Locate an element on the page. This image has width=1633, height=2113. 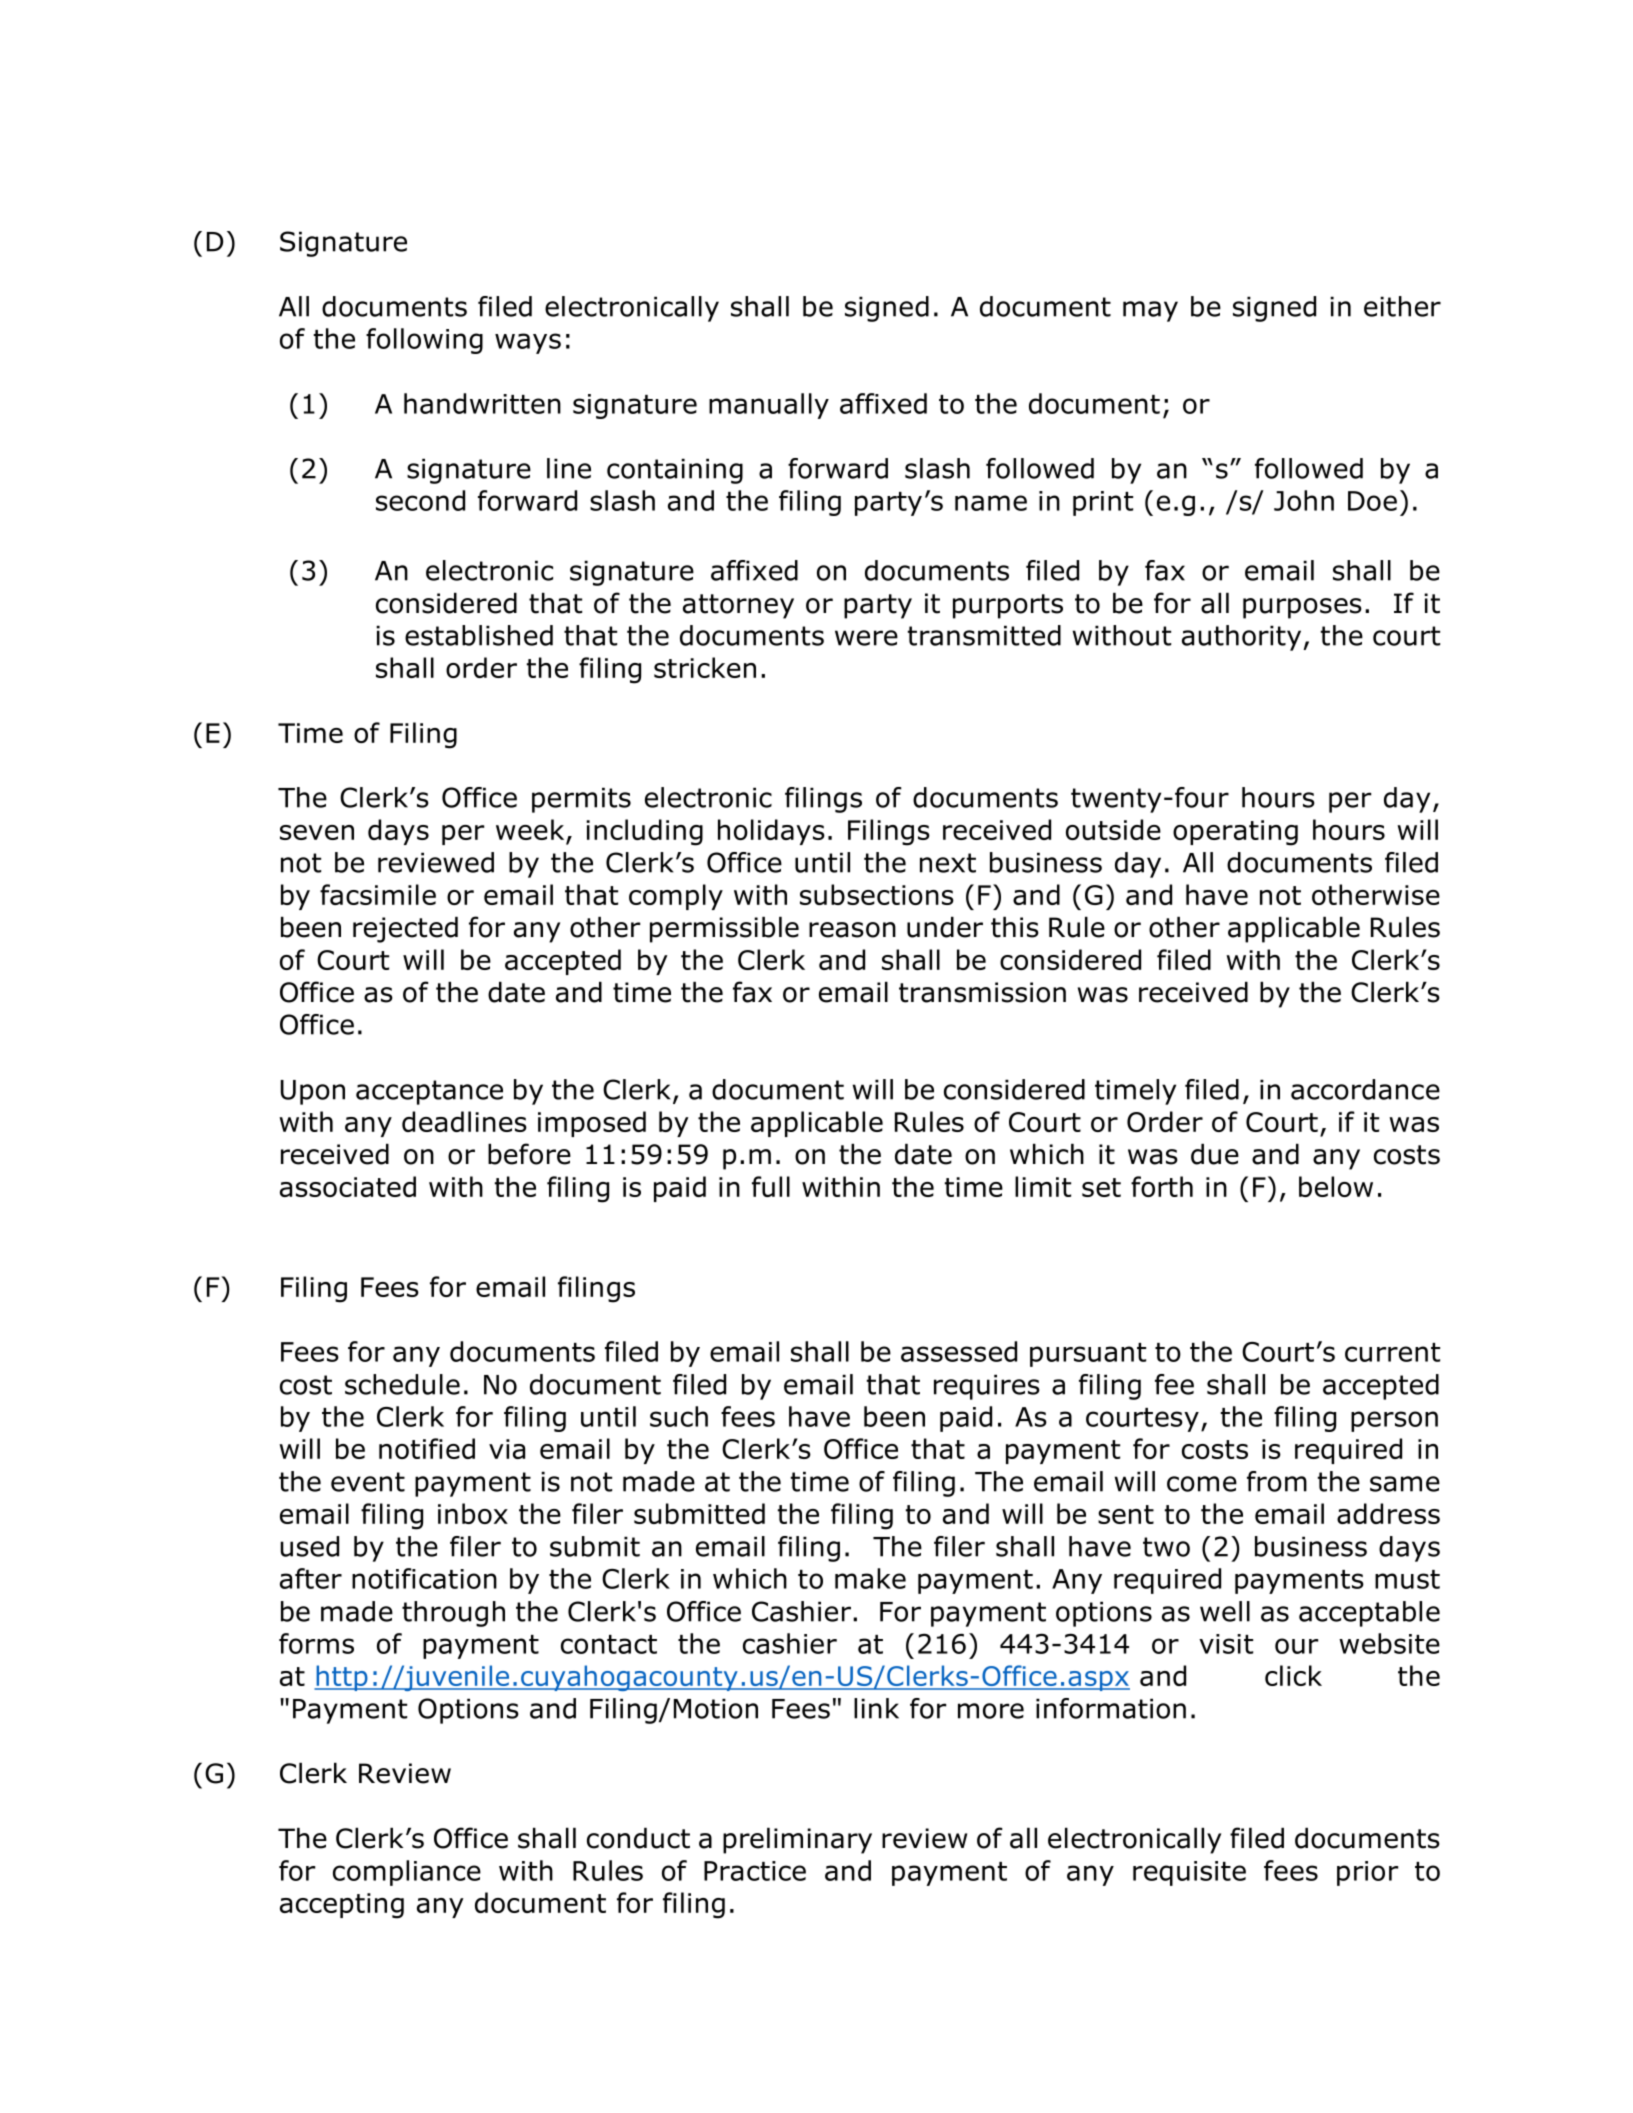
notification is located at coordinates (424, 1578).
